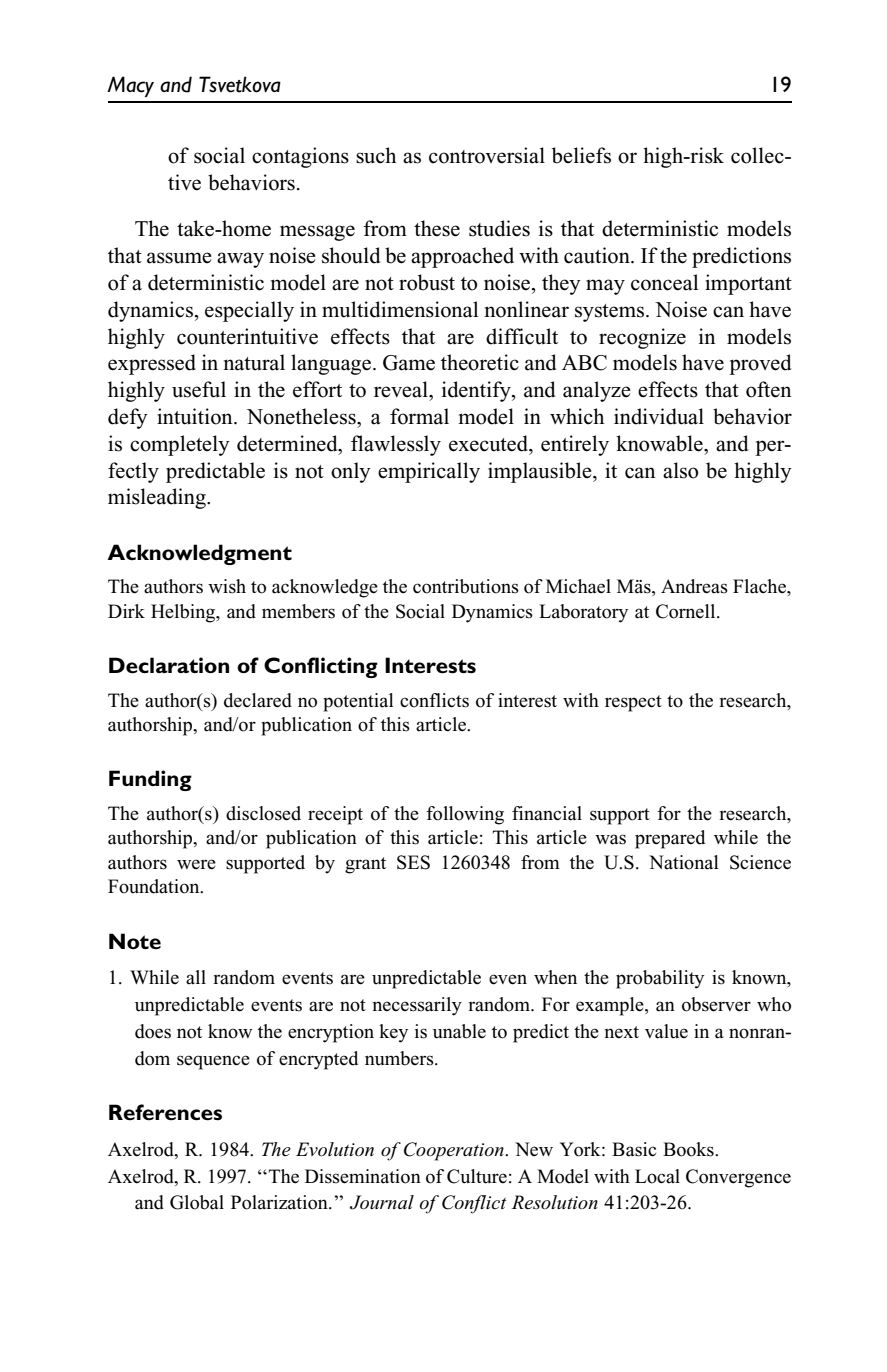 The width and height of the screenshot is (887, 1372). Describe the element at coordinates (687, 611) in the screenshot. I see `Cornell` at that location.
